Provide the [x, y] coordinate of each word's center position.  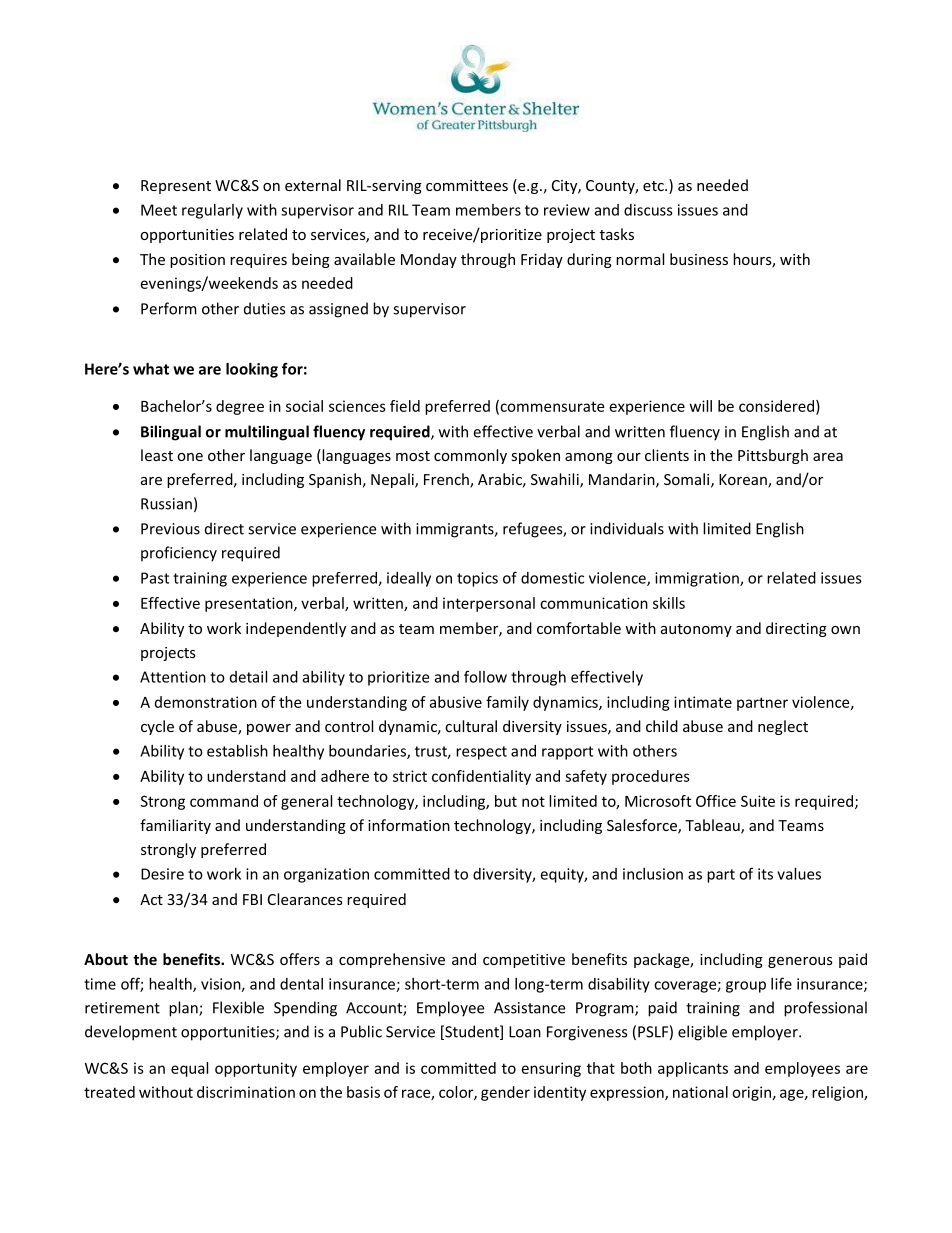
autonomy [696, 630]
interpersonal [489, 604]
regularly [212, 211]
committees [467, 185]
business [699, 259]
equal [189, 1069]
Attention [173, 677]
